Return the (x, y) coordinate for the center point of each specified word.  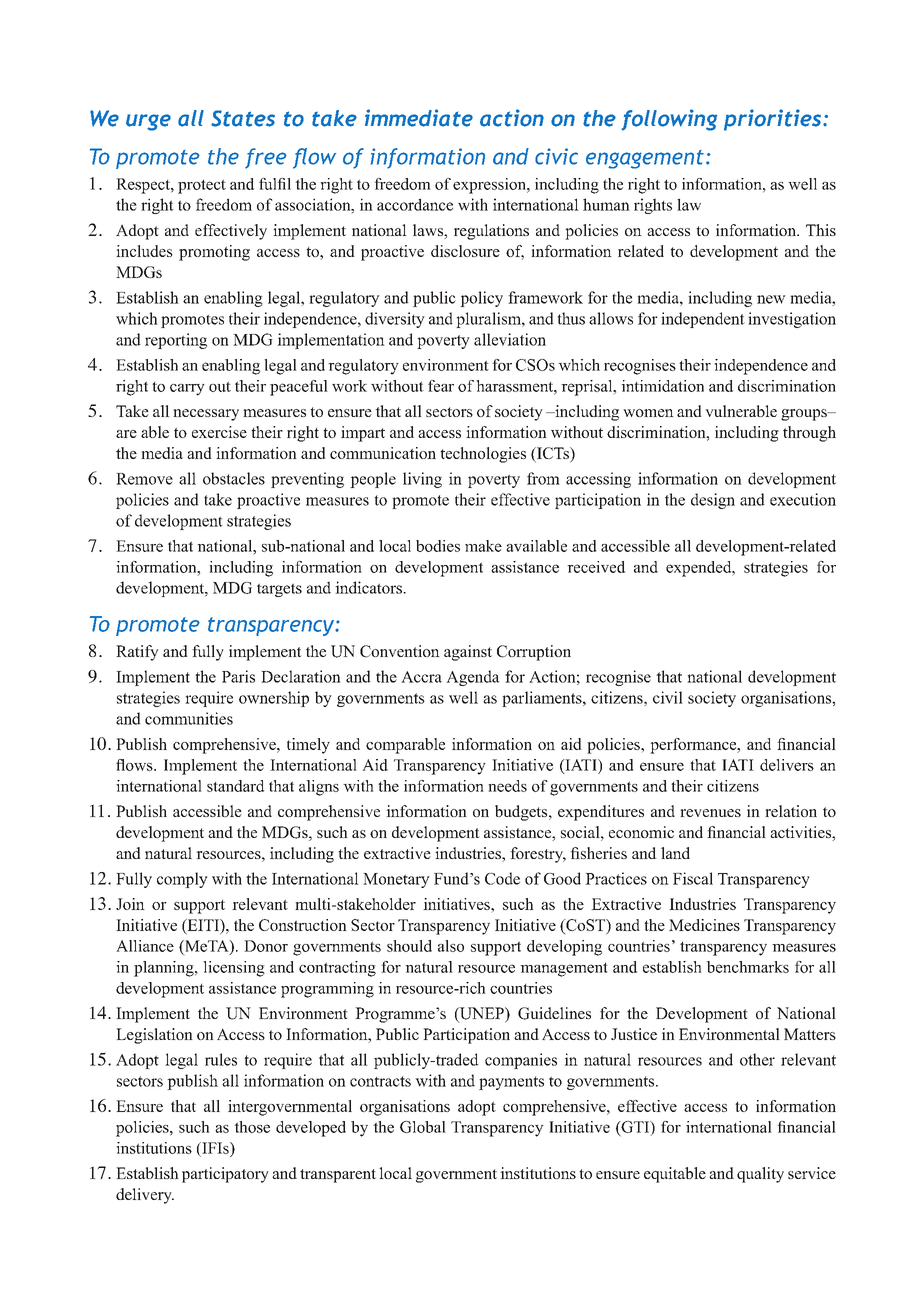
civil (668, 697)
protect (202, 186)
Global (423, 1127)
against (468, 653)
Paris (238, 676)
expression (490, 186)
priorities (774, 120)
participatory (225, 1175)
